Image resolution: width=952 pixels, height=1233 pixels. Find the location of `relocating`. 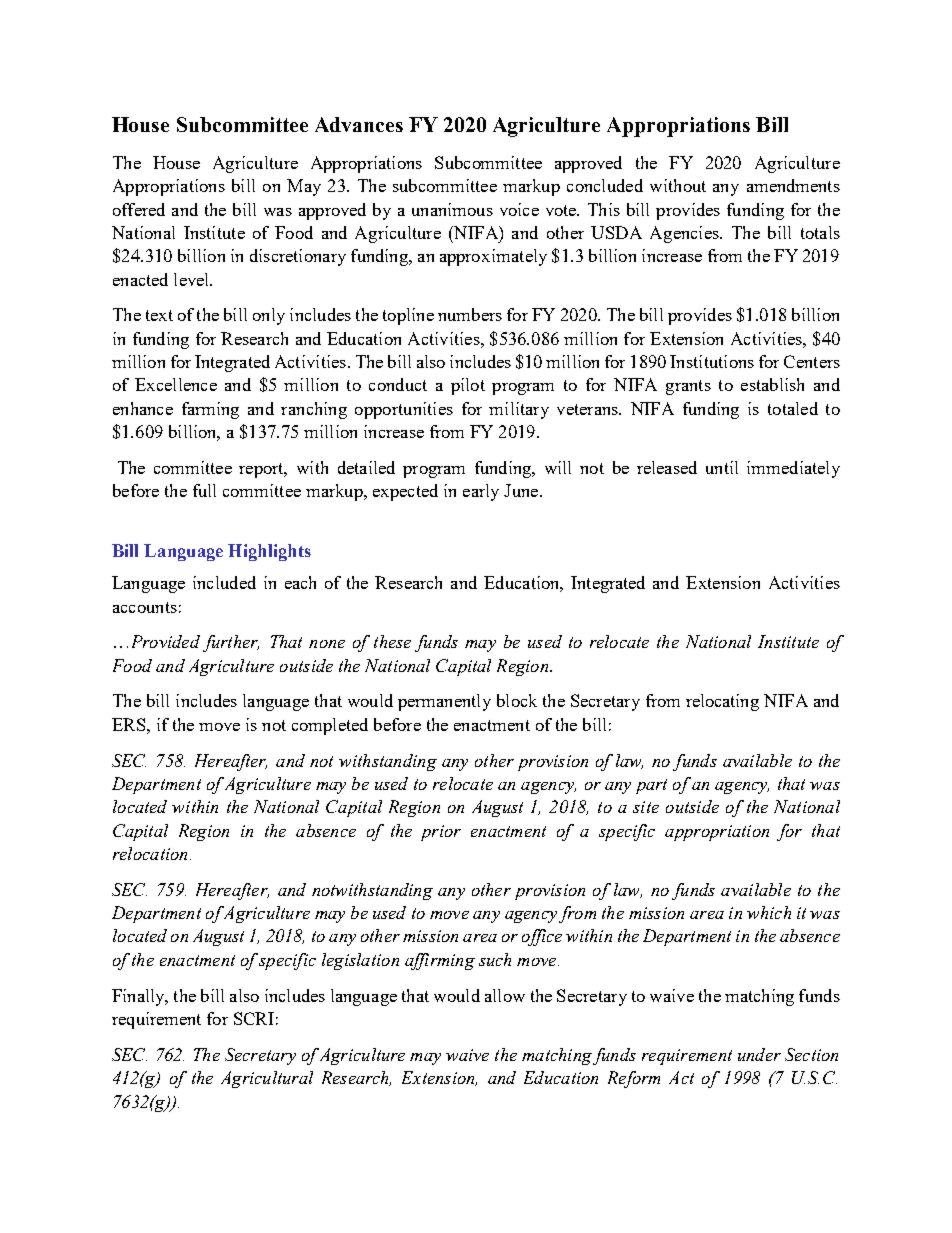

relocating is located at coordinates (722, 702).
